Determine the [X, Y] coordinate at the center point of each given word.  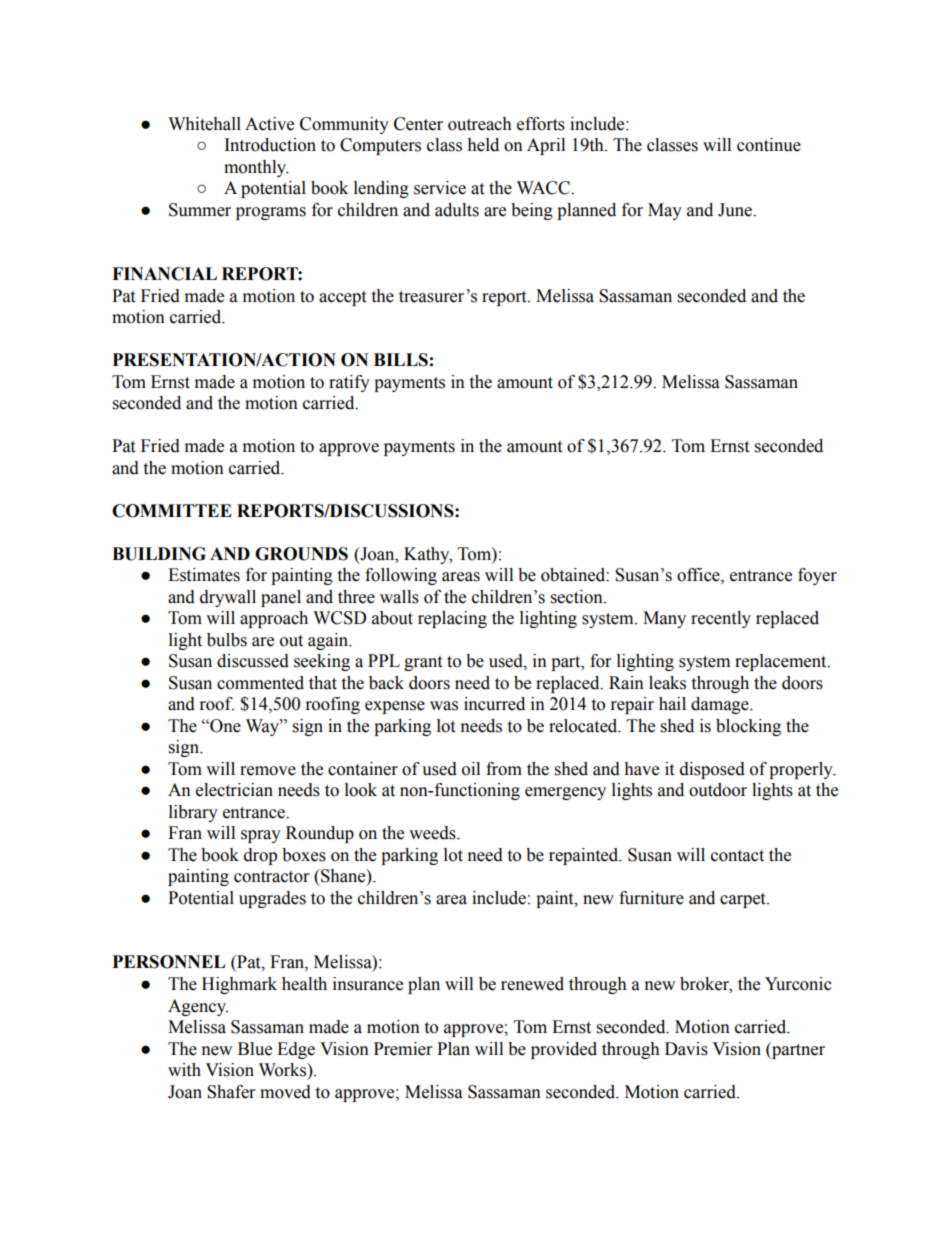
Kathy [428, 555]
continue [769, 145]
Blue [255, 1049]
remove [268, 771]
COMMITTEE [172, 511]
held [483, 145]
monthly [256, 168]
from [504, 769]
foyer [817, 576]
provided [564, 1050]
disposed [712, 770]
